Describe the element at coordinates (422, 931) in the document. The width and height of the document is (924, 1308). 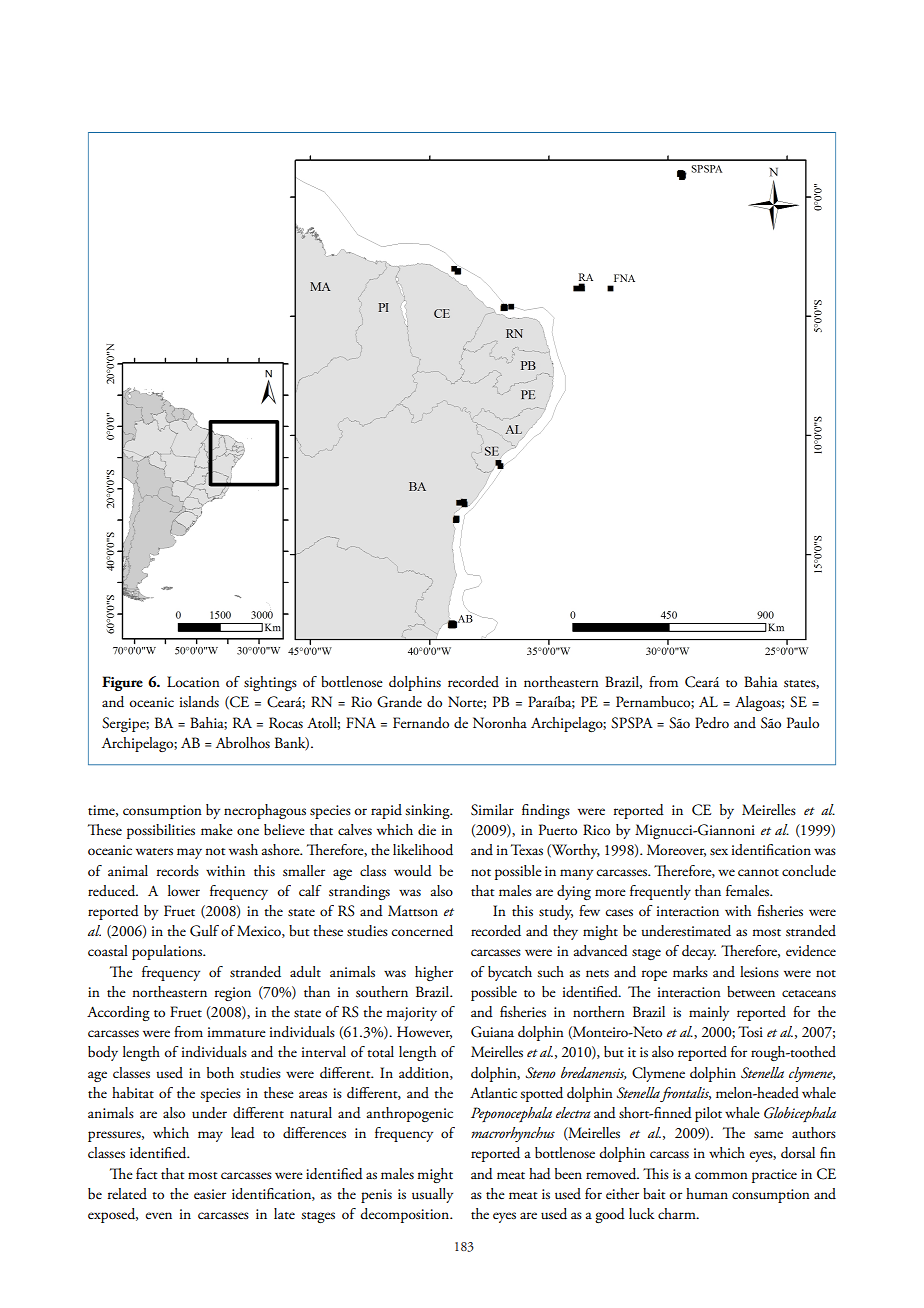
I see `concerned` at that location.
